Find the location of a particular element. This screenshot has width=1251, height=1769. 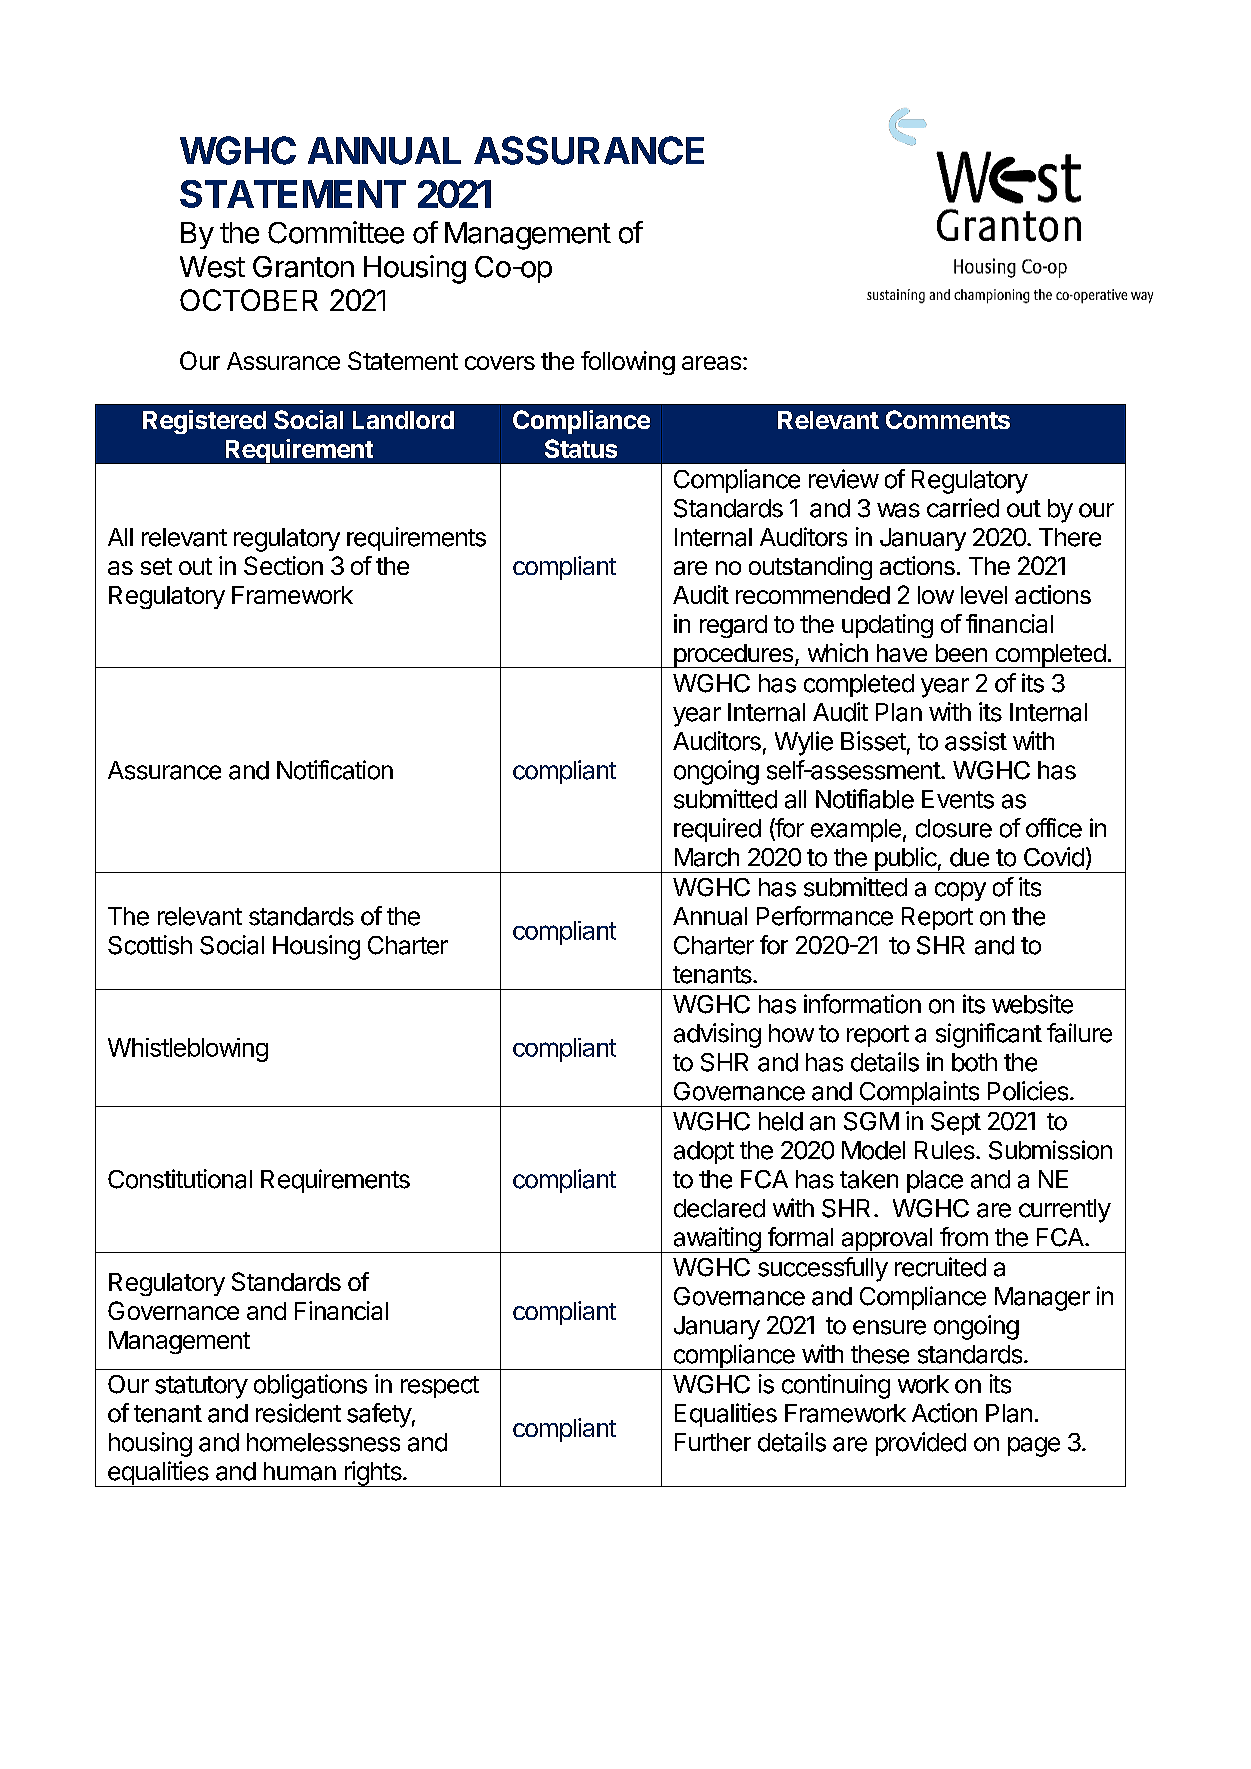

Further is located at coordinates (713, 1442).
